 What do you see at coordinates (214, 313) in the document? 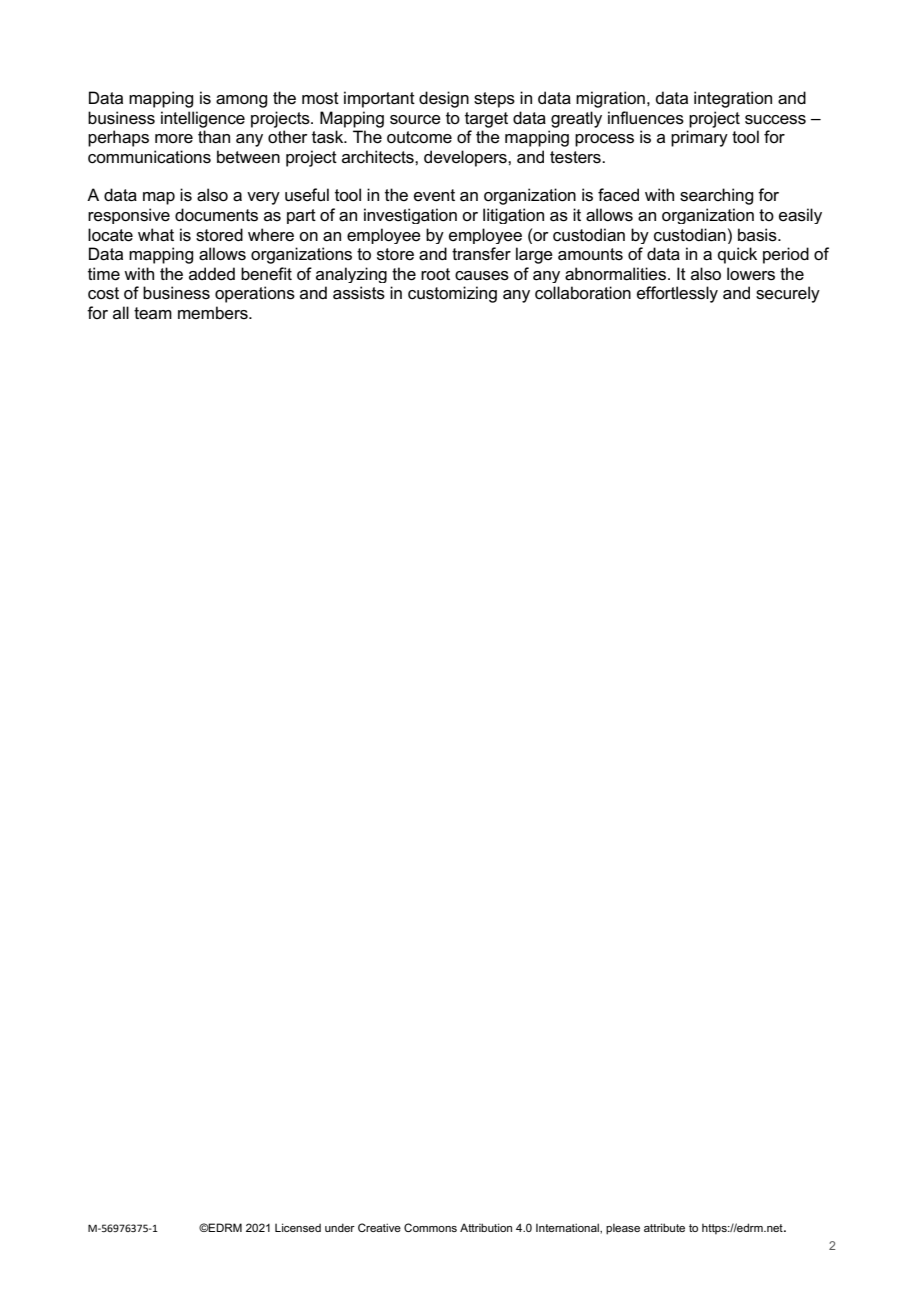
I see `members` at bounding box center [214, 313].
